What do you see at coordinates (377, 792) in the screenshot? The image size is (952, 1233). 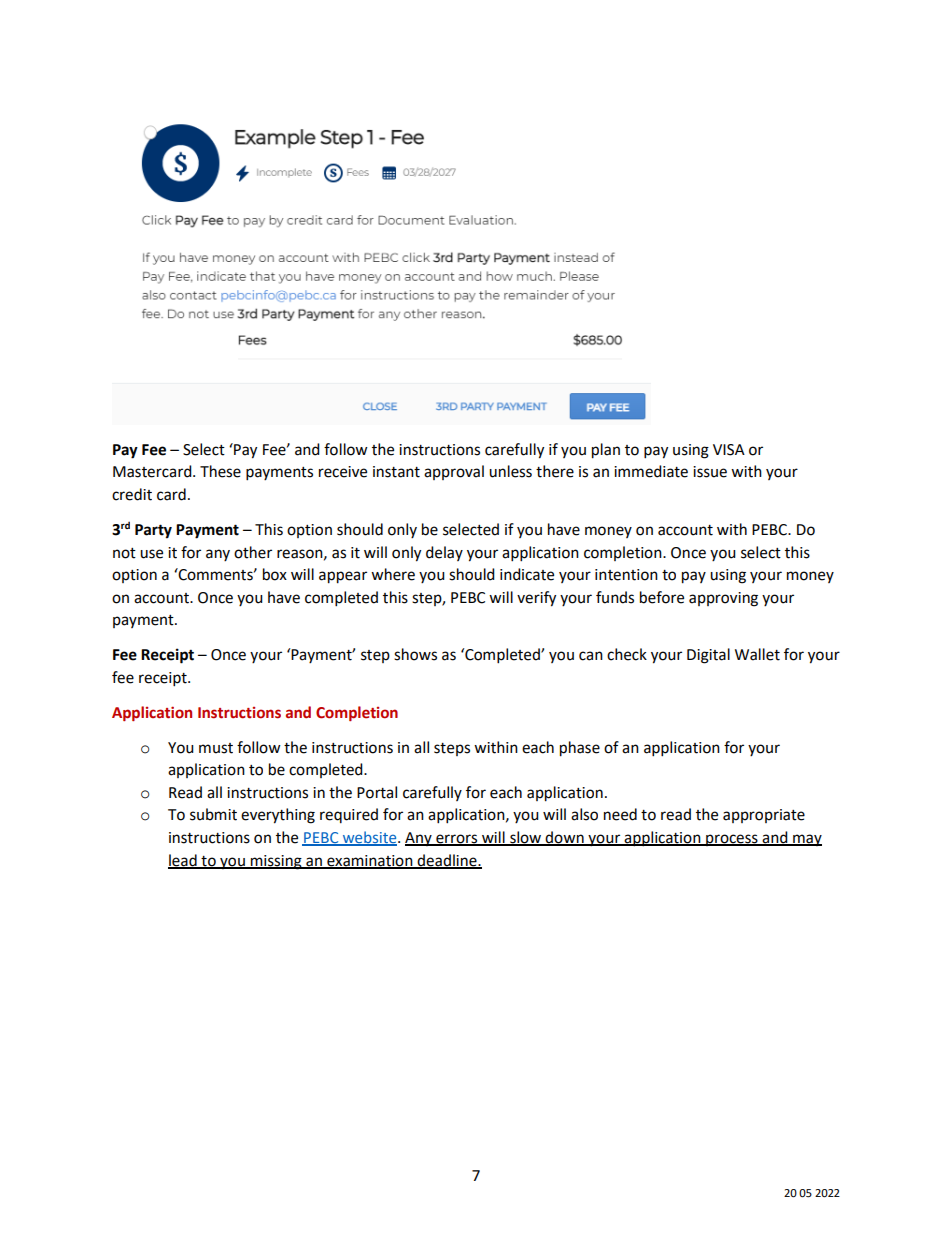 I see `Portal` at bounding box center [377, 792].
